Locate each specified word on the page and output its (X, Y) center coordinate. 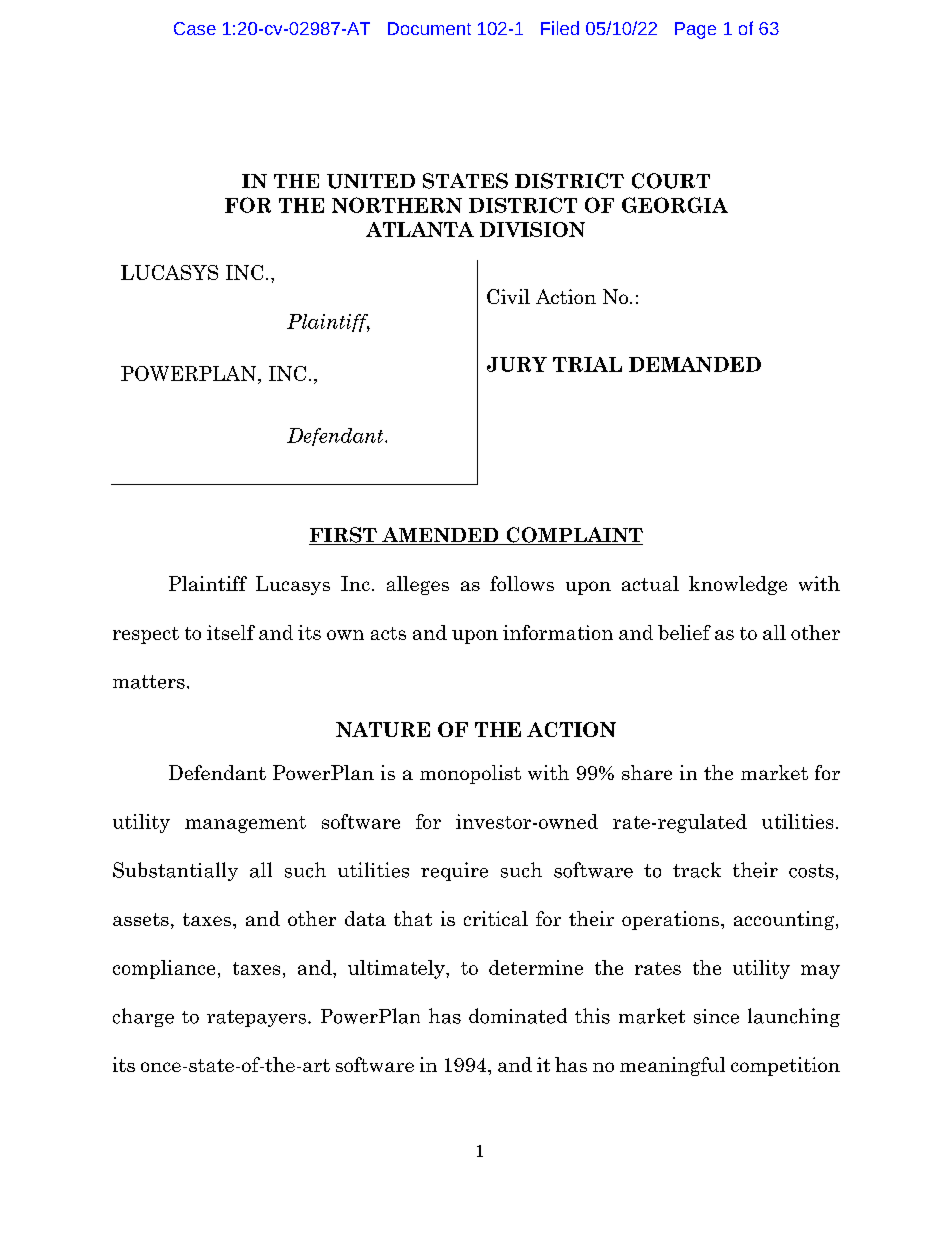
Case (195, 28)
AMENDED (440, 536)
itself (231, 632)
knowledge (738, 585)
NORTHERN (397, 205)
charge (143, 1017)
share (647, 772)
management (245, 824)
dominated (518, 1016)
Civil (508, 296)
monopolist (470, 774)
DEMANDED (695, 364)
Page (695, 30)
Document (429, 28)
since (716, 1016)
